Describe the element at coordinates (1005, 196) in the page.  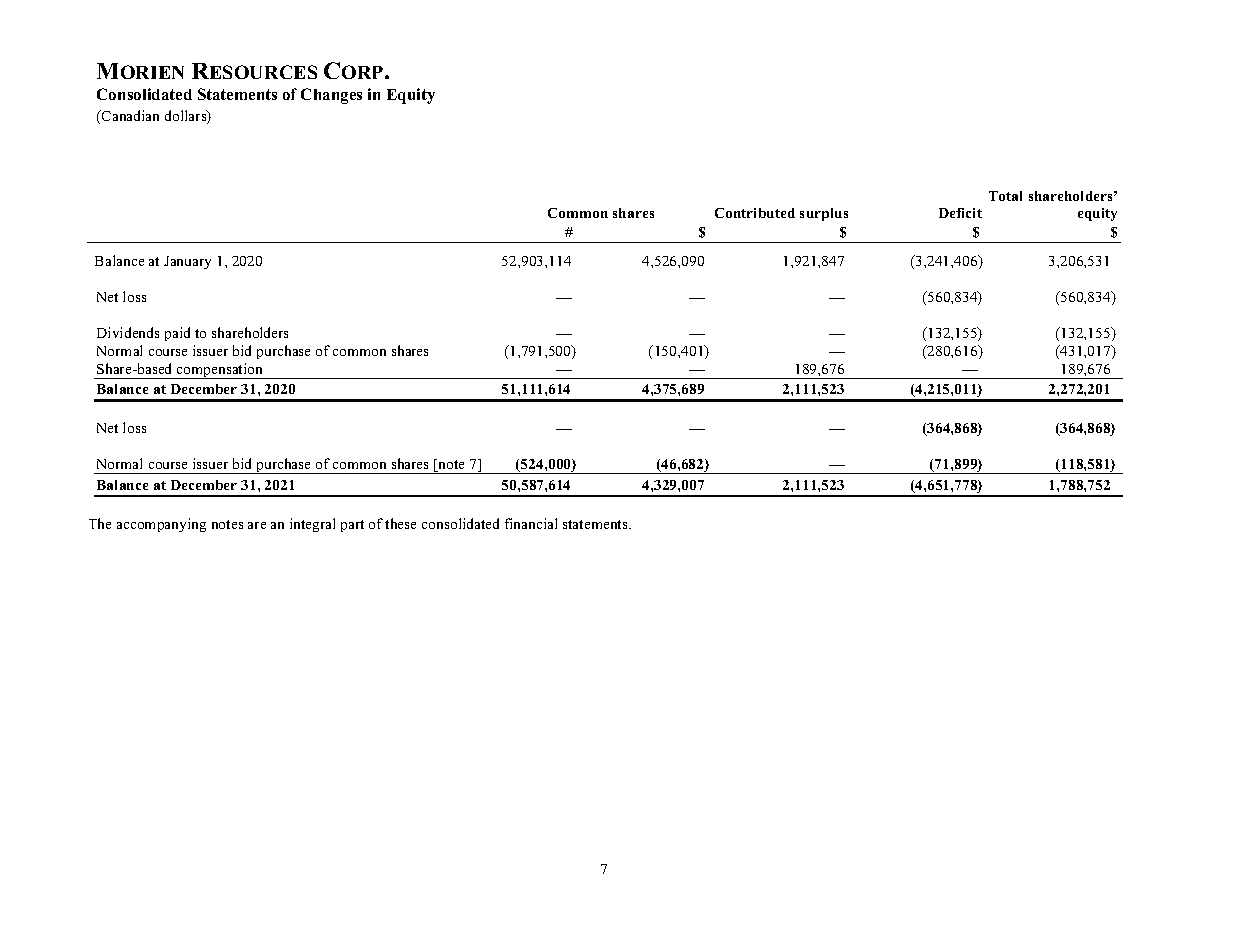
I see `Total` at that location.
